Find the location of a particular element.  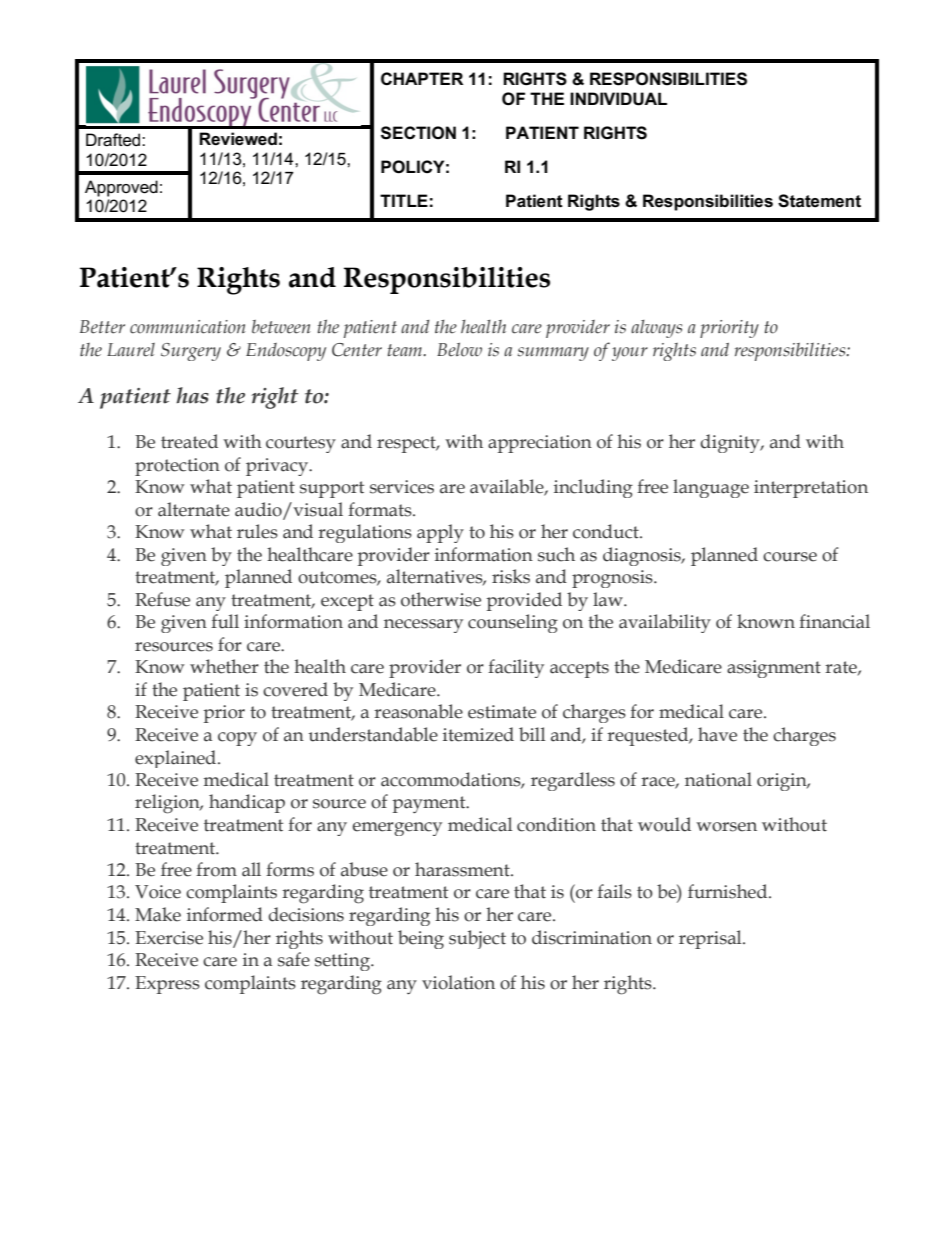

course is located at coordinates (790, 557).
